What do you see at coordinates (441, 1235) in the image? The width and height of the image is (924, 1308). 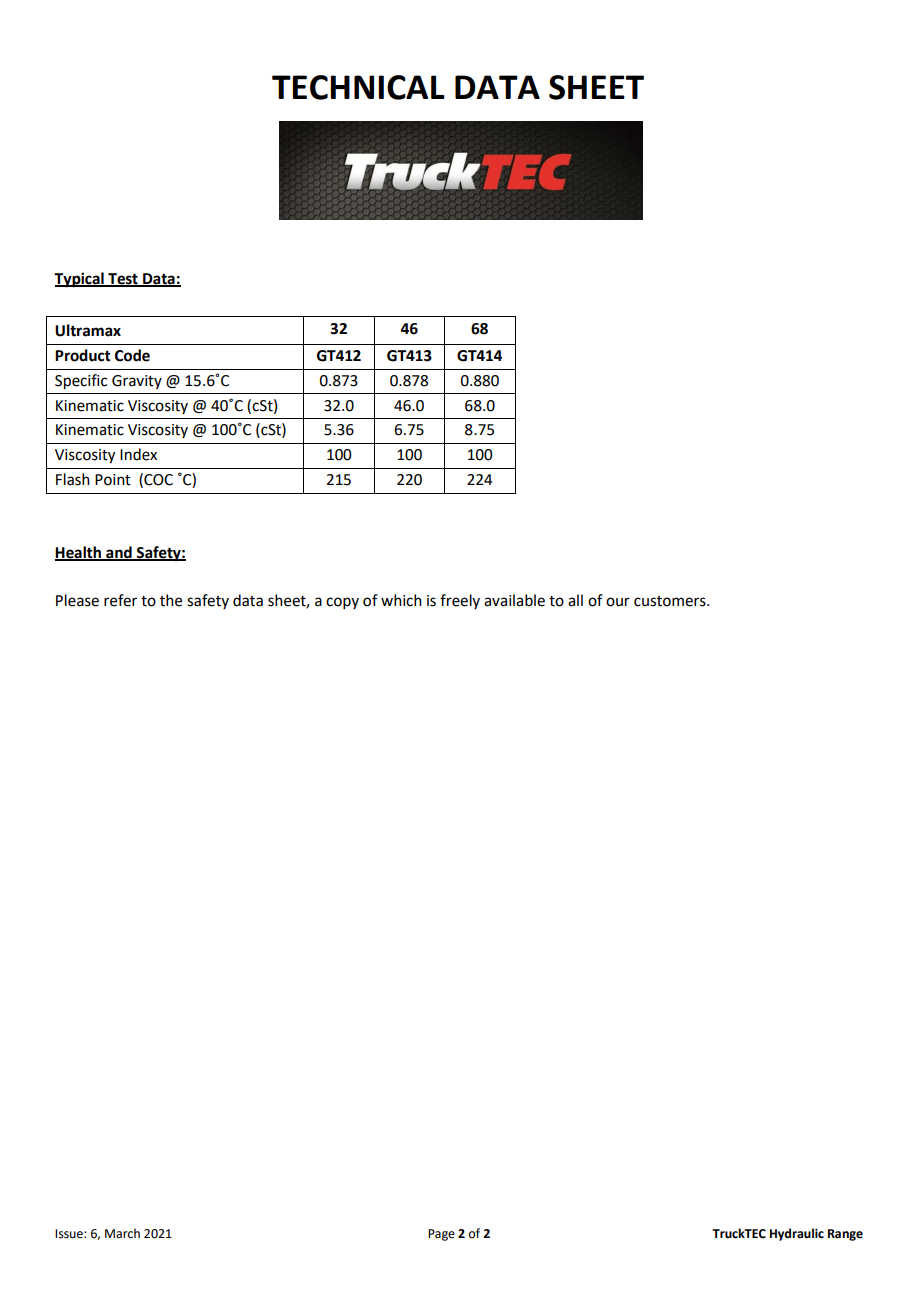 I see `Page` at bounding box center [441, 1235].
